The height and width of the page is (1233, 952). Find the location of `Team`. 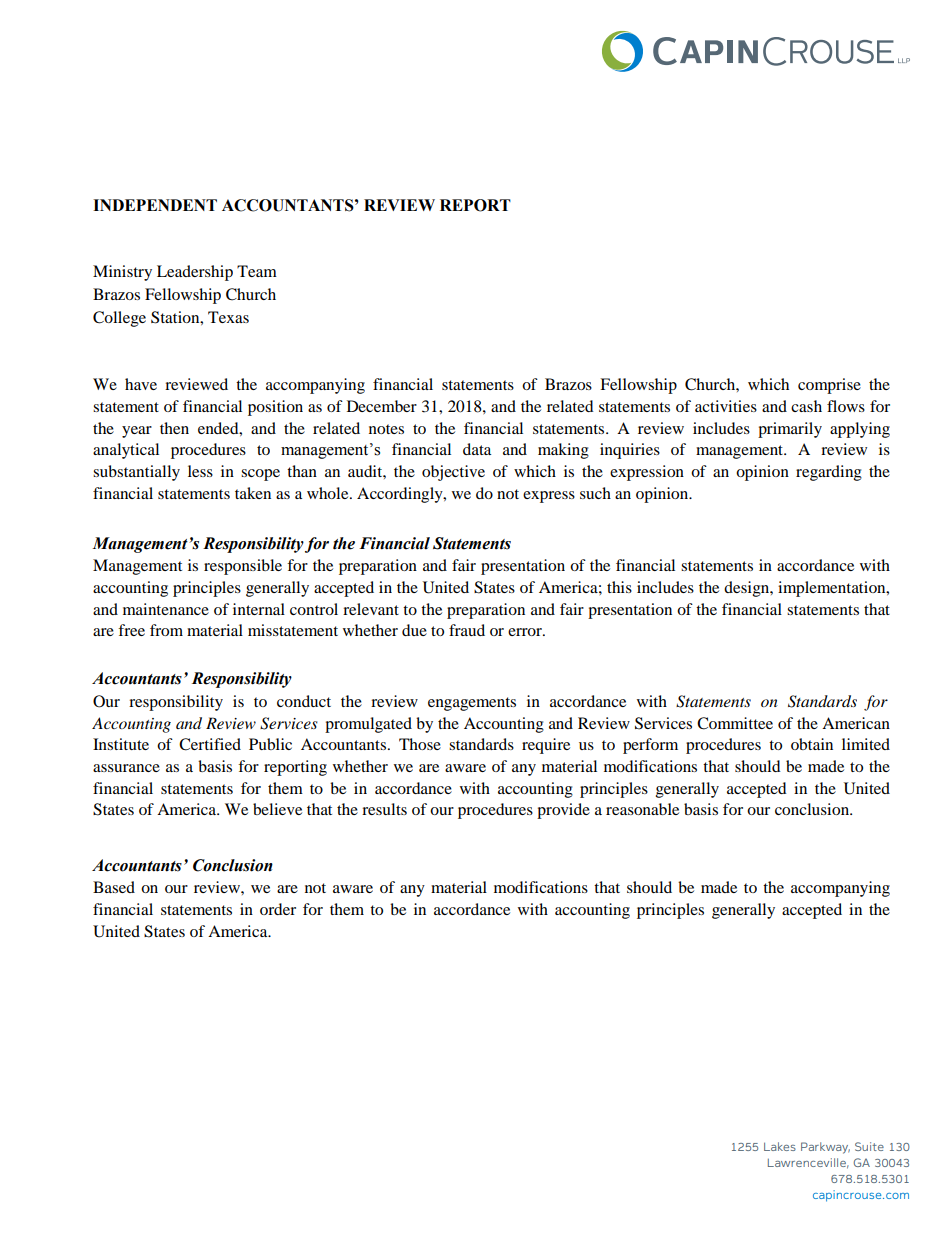

Team is located at coordinates (257, 271).
